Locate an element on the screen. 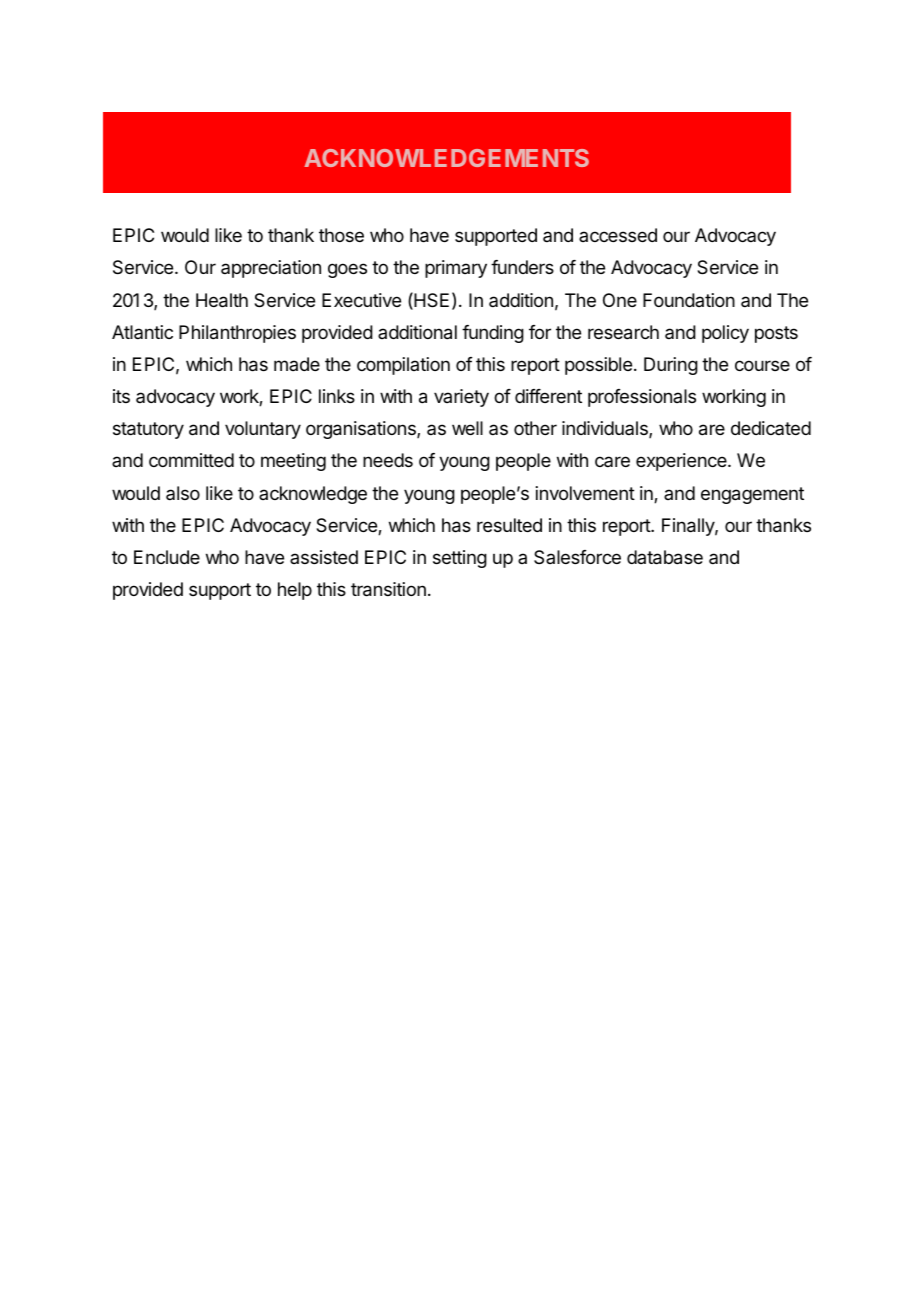 This screenshot has height=1308, width=924. Atlantic is located at coordinates (142, 332).
